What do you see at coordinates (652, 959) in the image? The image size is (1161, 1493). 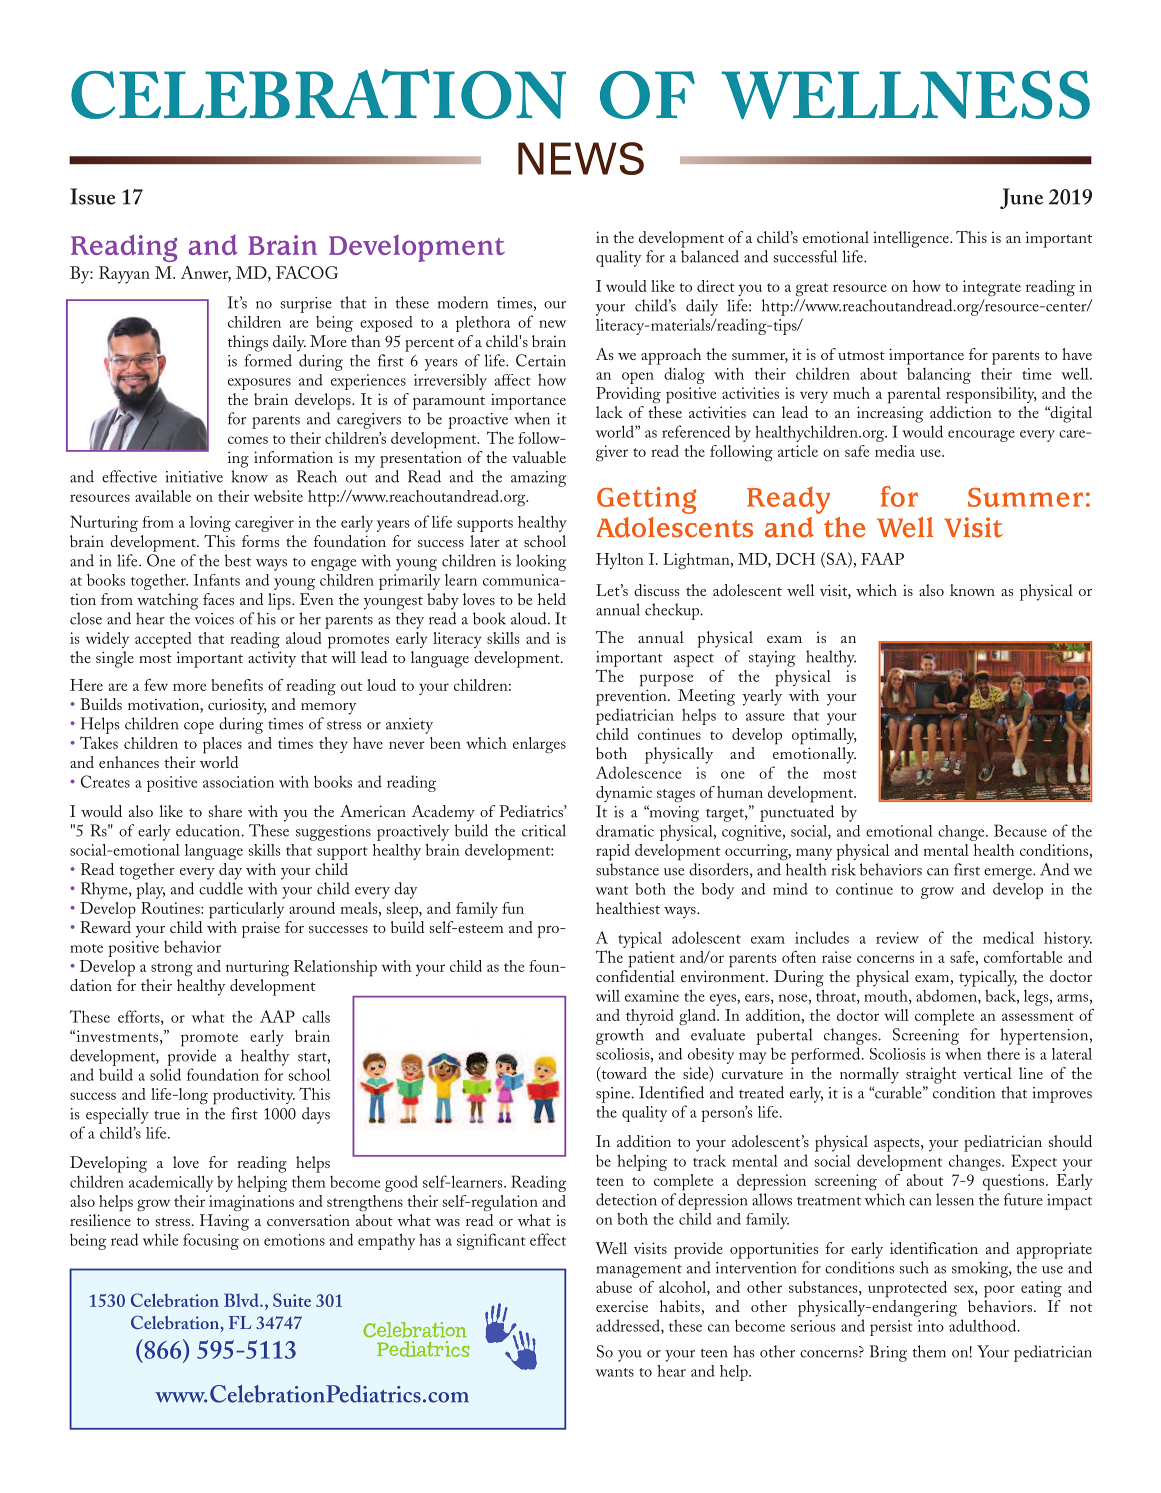 I see `patient` at bounding box center [652, 959].
